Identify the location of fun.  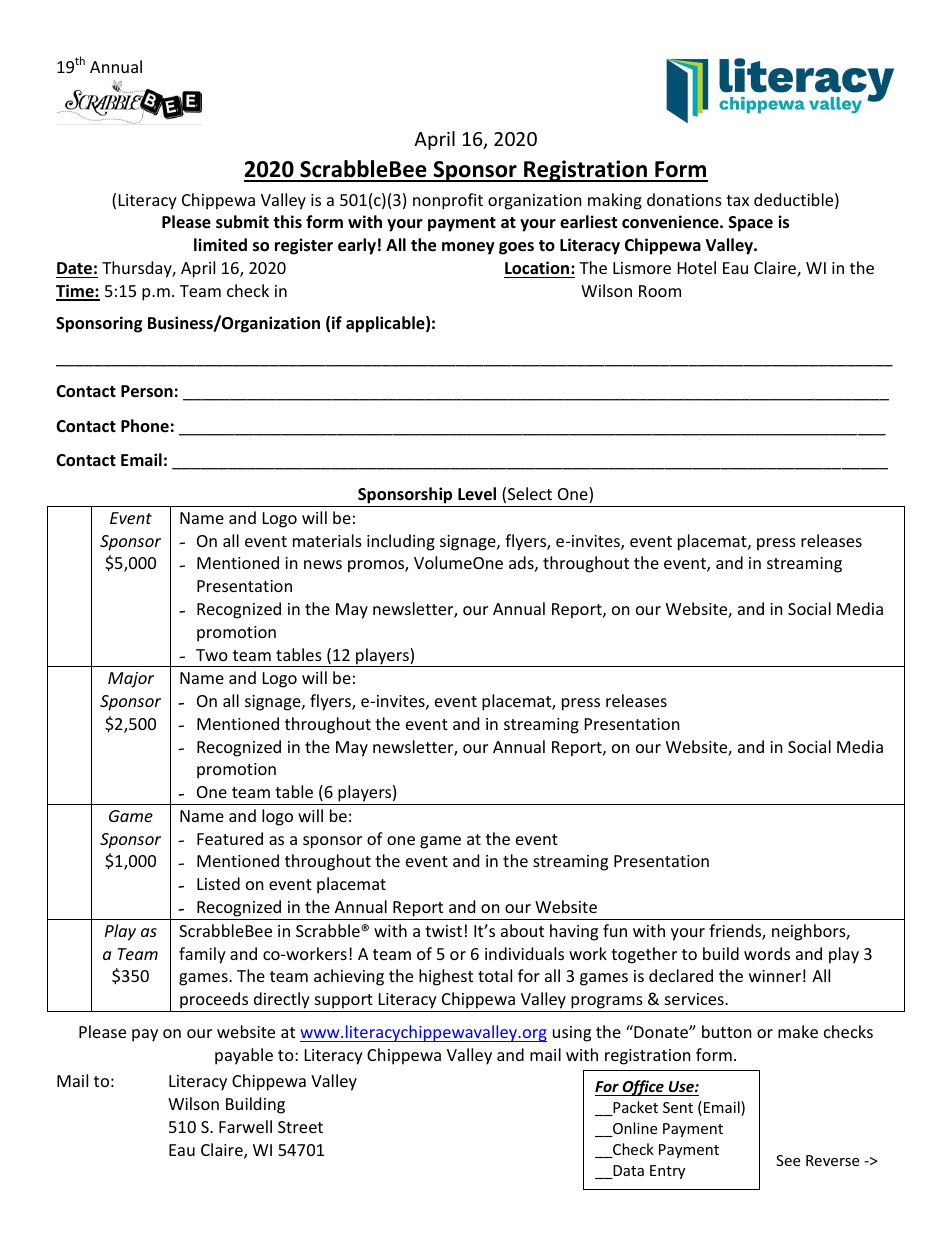
(615, 930).
